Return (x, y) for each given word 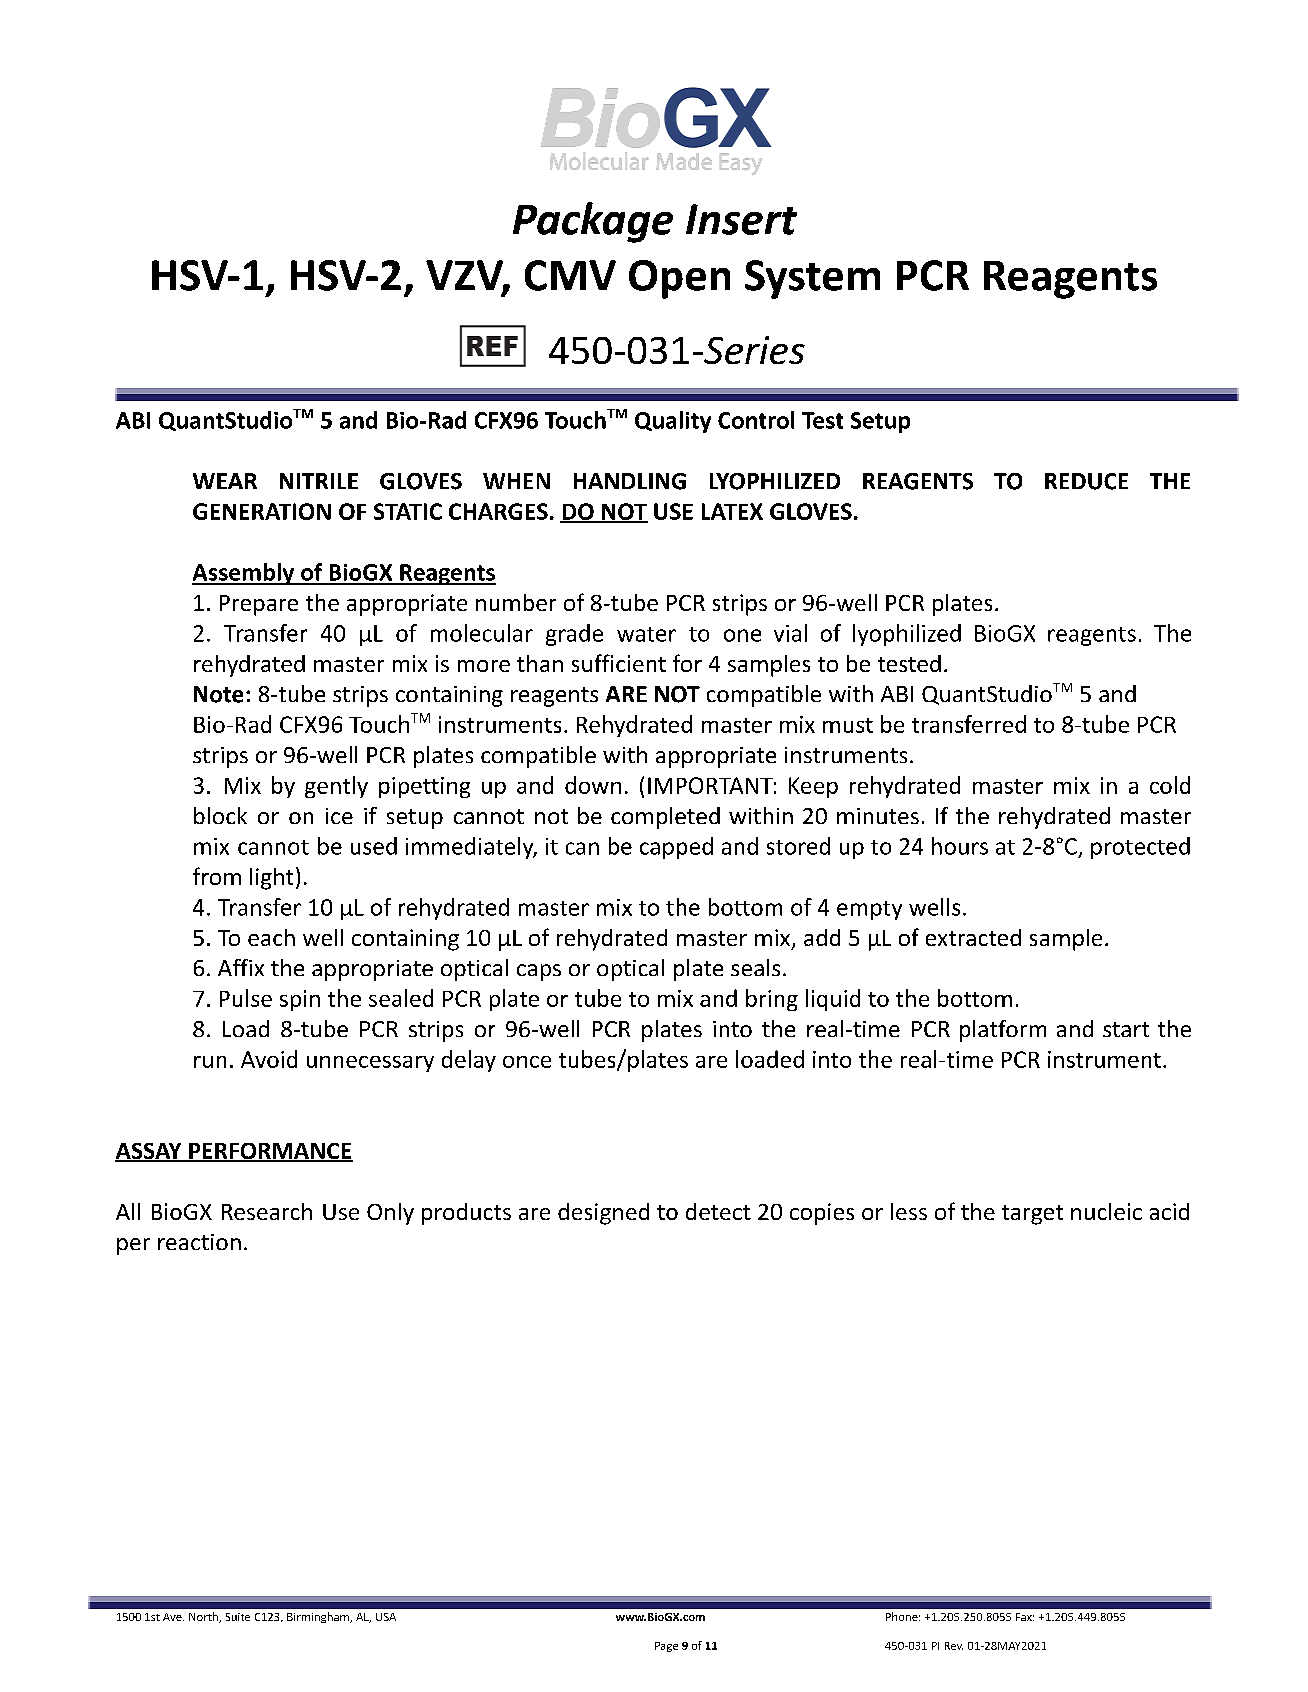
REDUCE (1086, 481)
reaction (199, 1242)
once (527, 1062)
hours (960, 846)
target (1032, 1215)
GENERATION (262, 511)
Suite (238, 1617)
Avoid (269, 1059)
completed (665, 818)
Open (679, 279)
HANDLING (630, 481)
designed (603, 1214)
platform (1003, 1031)
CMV (570, 275)
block (220, 815)
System (812, 279)
